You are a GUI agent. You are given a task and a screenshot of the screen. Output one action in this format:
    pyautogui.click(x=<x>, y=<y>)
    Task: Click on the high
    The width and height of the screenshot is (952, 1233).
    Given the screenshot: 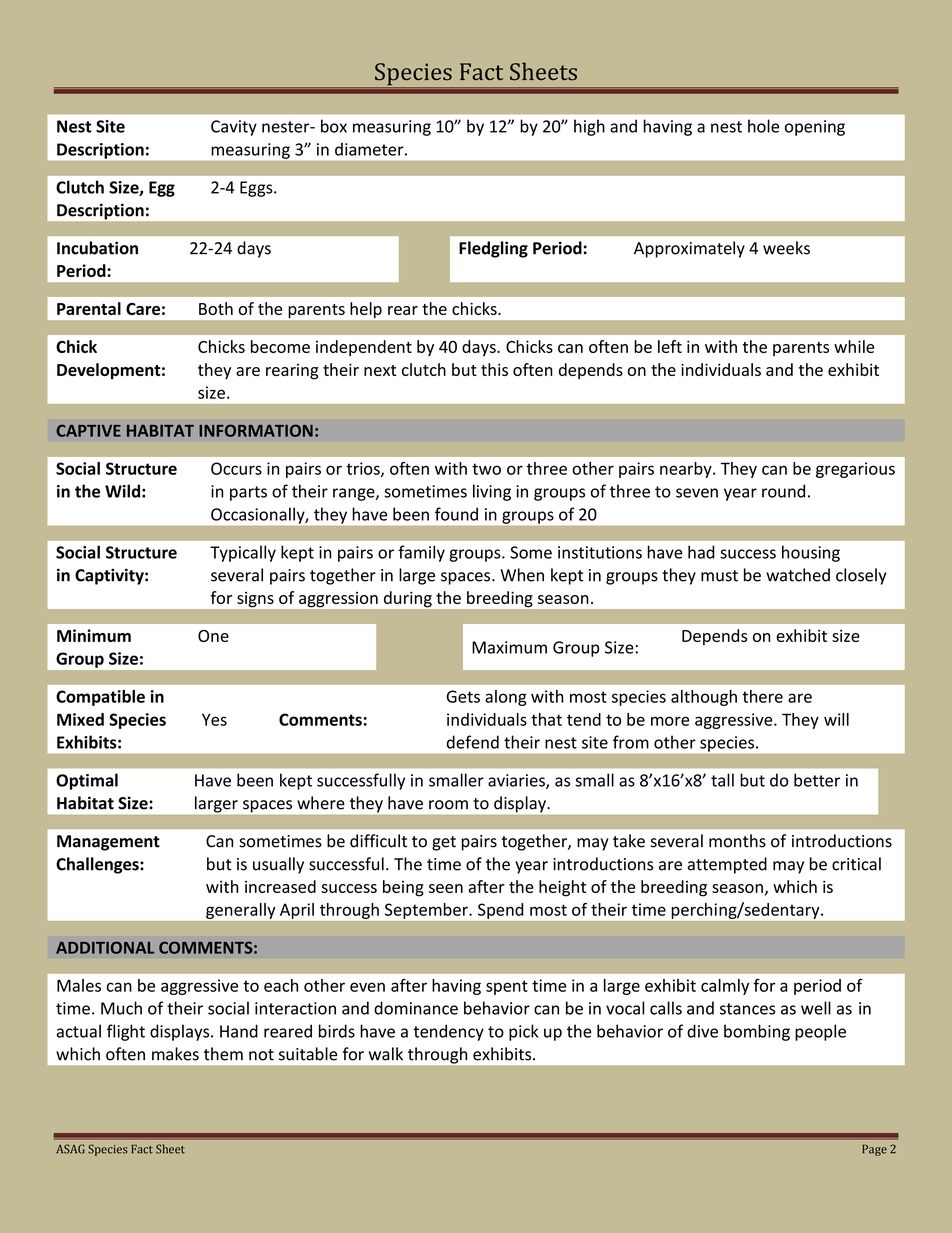 What is the action you would take?
    pyautogui.click(x=589, y=127)
